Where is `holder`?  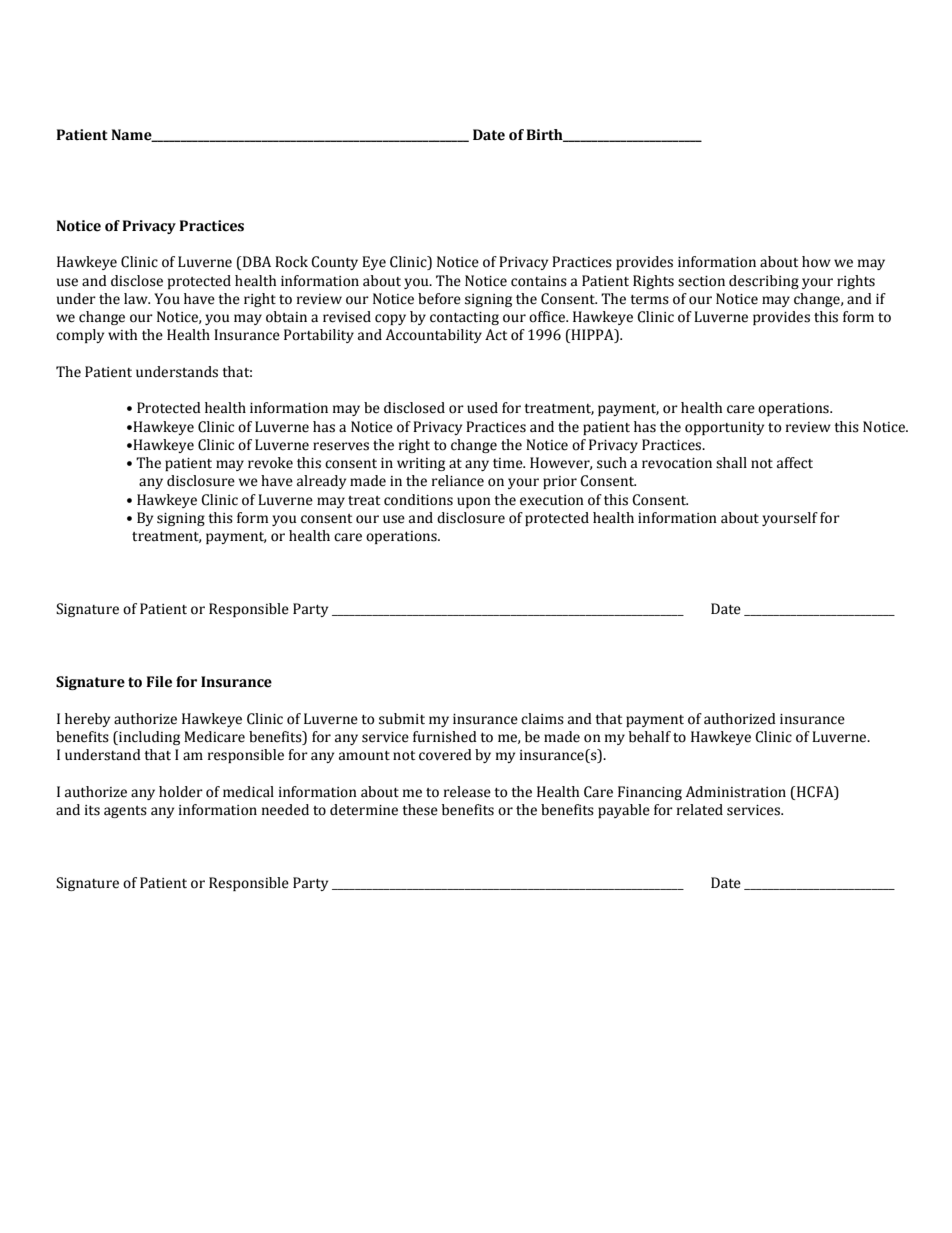
holder is located at coordinates (181, 792).
